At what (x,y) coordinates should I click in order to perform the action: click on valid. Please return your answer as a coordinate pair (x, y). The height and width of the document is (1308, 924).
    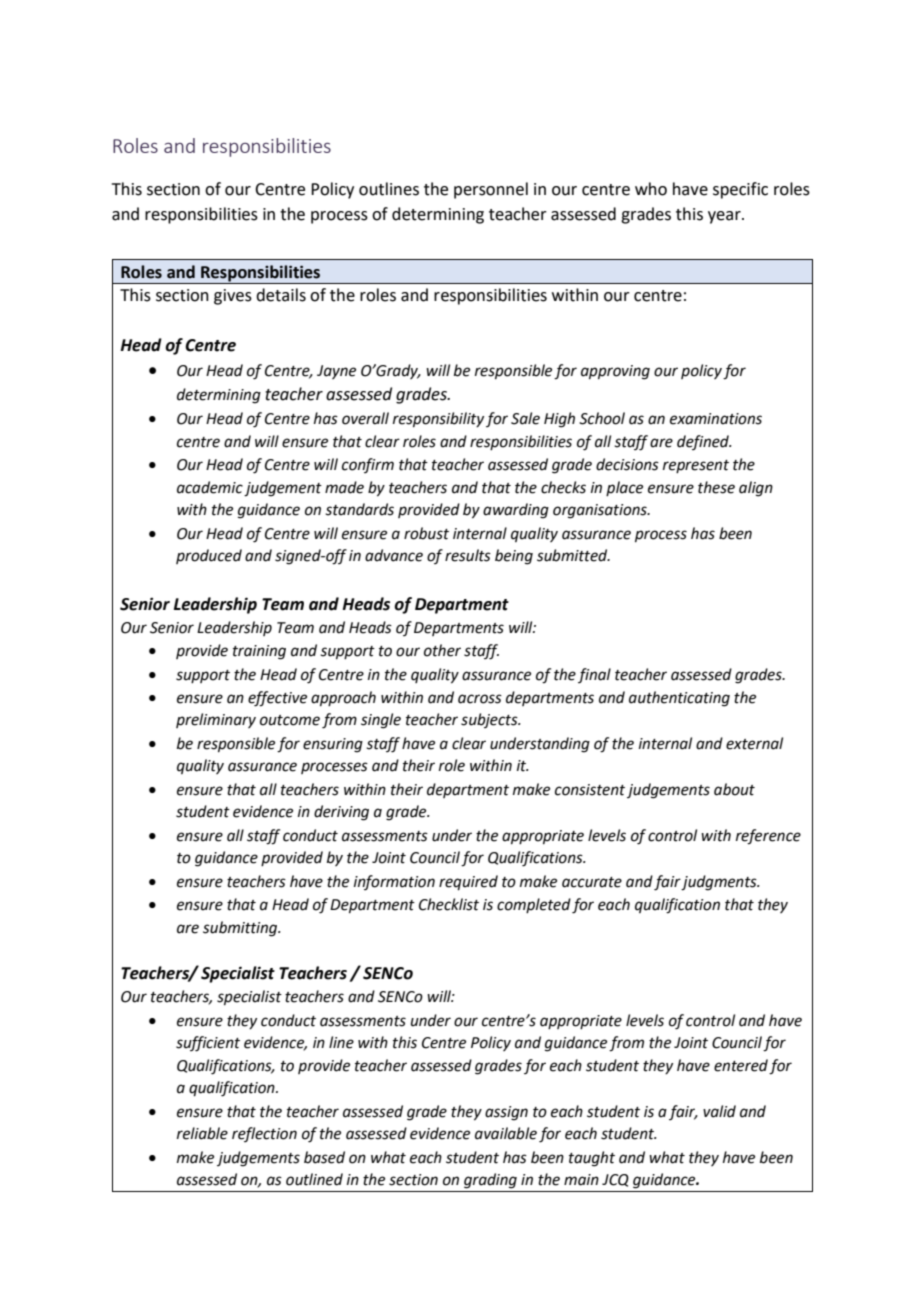
    Looking at the image, I should click on (719, 1111).
